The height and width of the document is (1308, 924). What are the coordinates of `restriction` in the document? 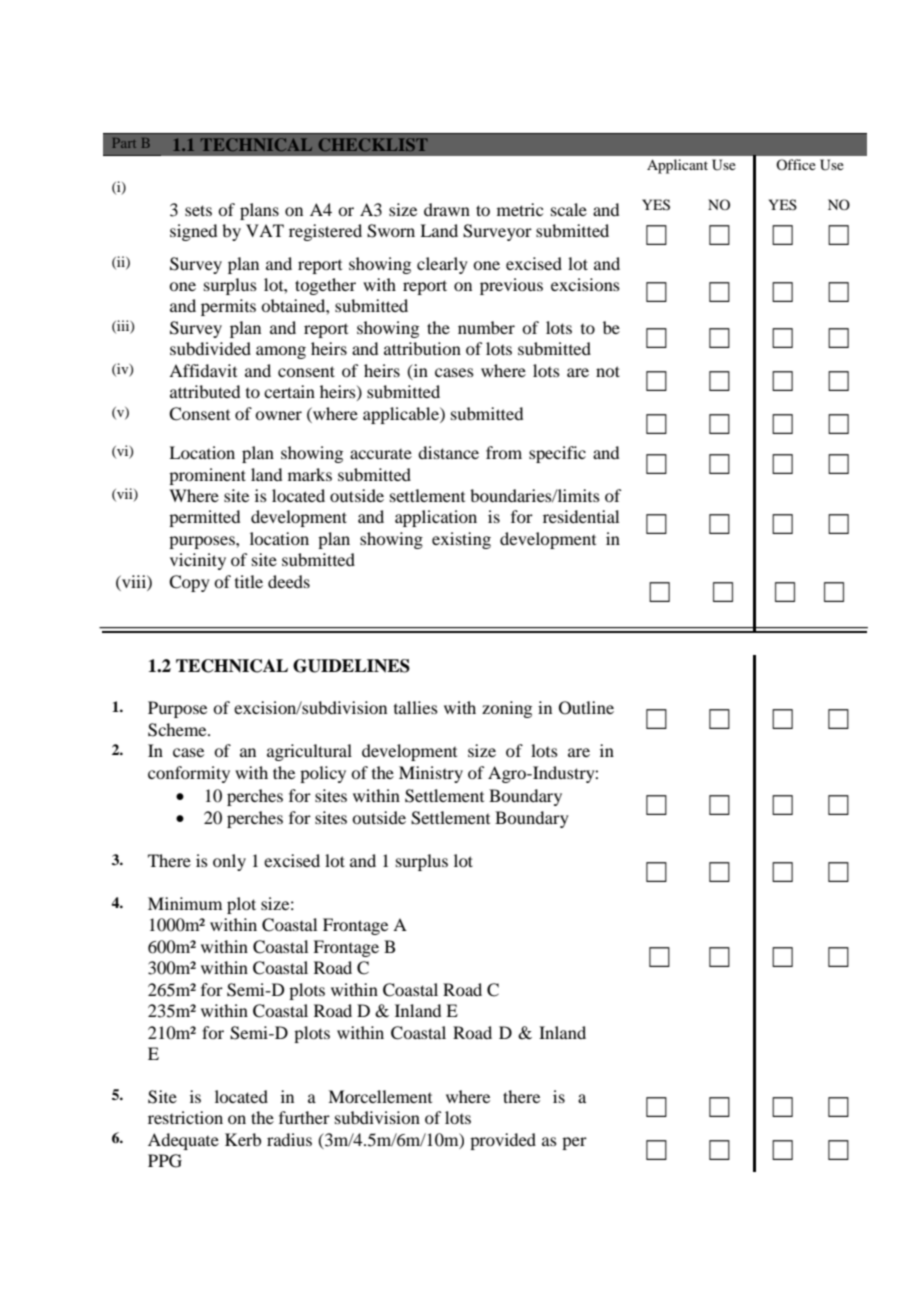 It's located at (185, 1117).
